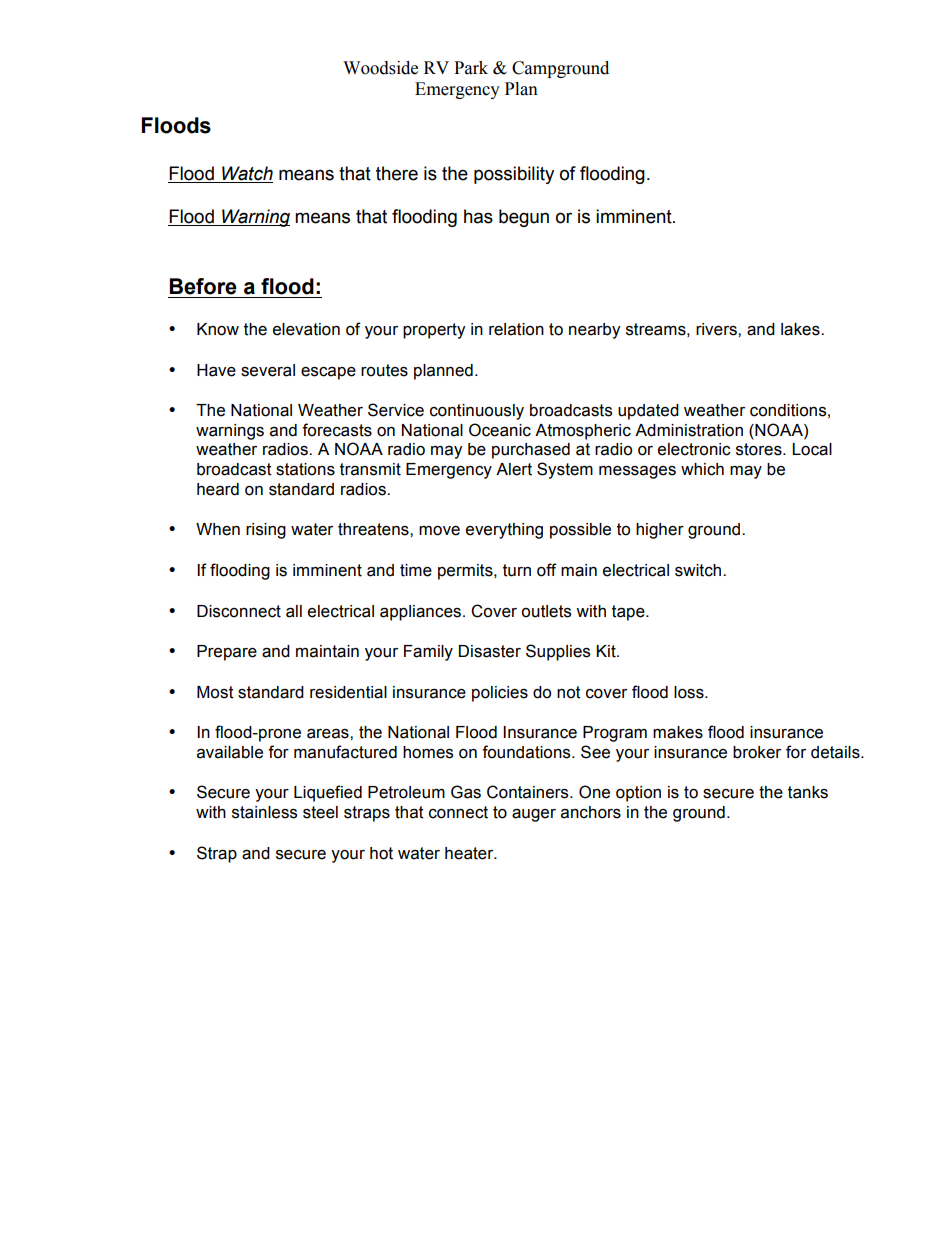  Describe the element at coordinates (689, 430) in the screenshot. I see `Administration` at that location.
